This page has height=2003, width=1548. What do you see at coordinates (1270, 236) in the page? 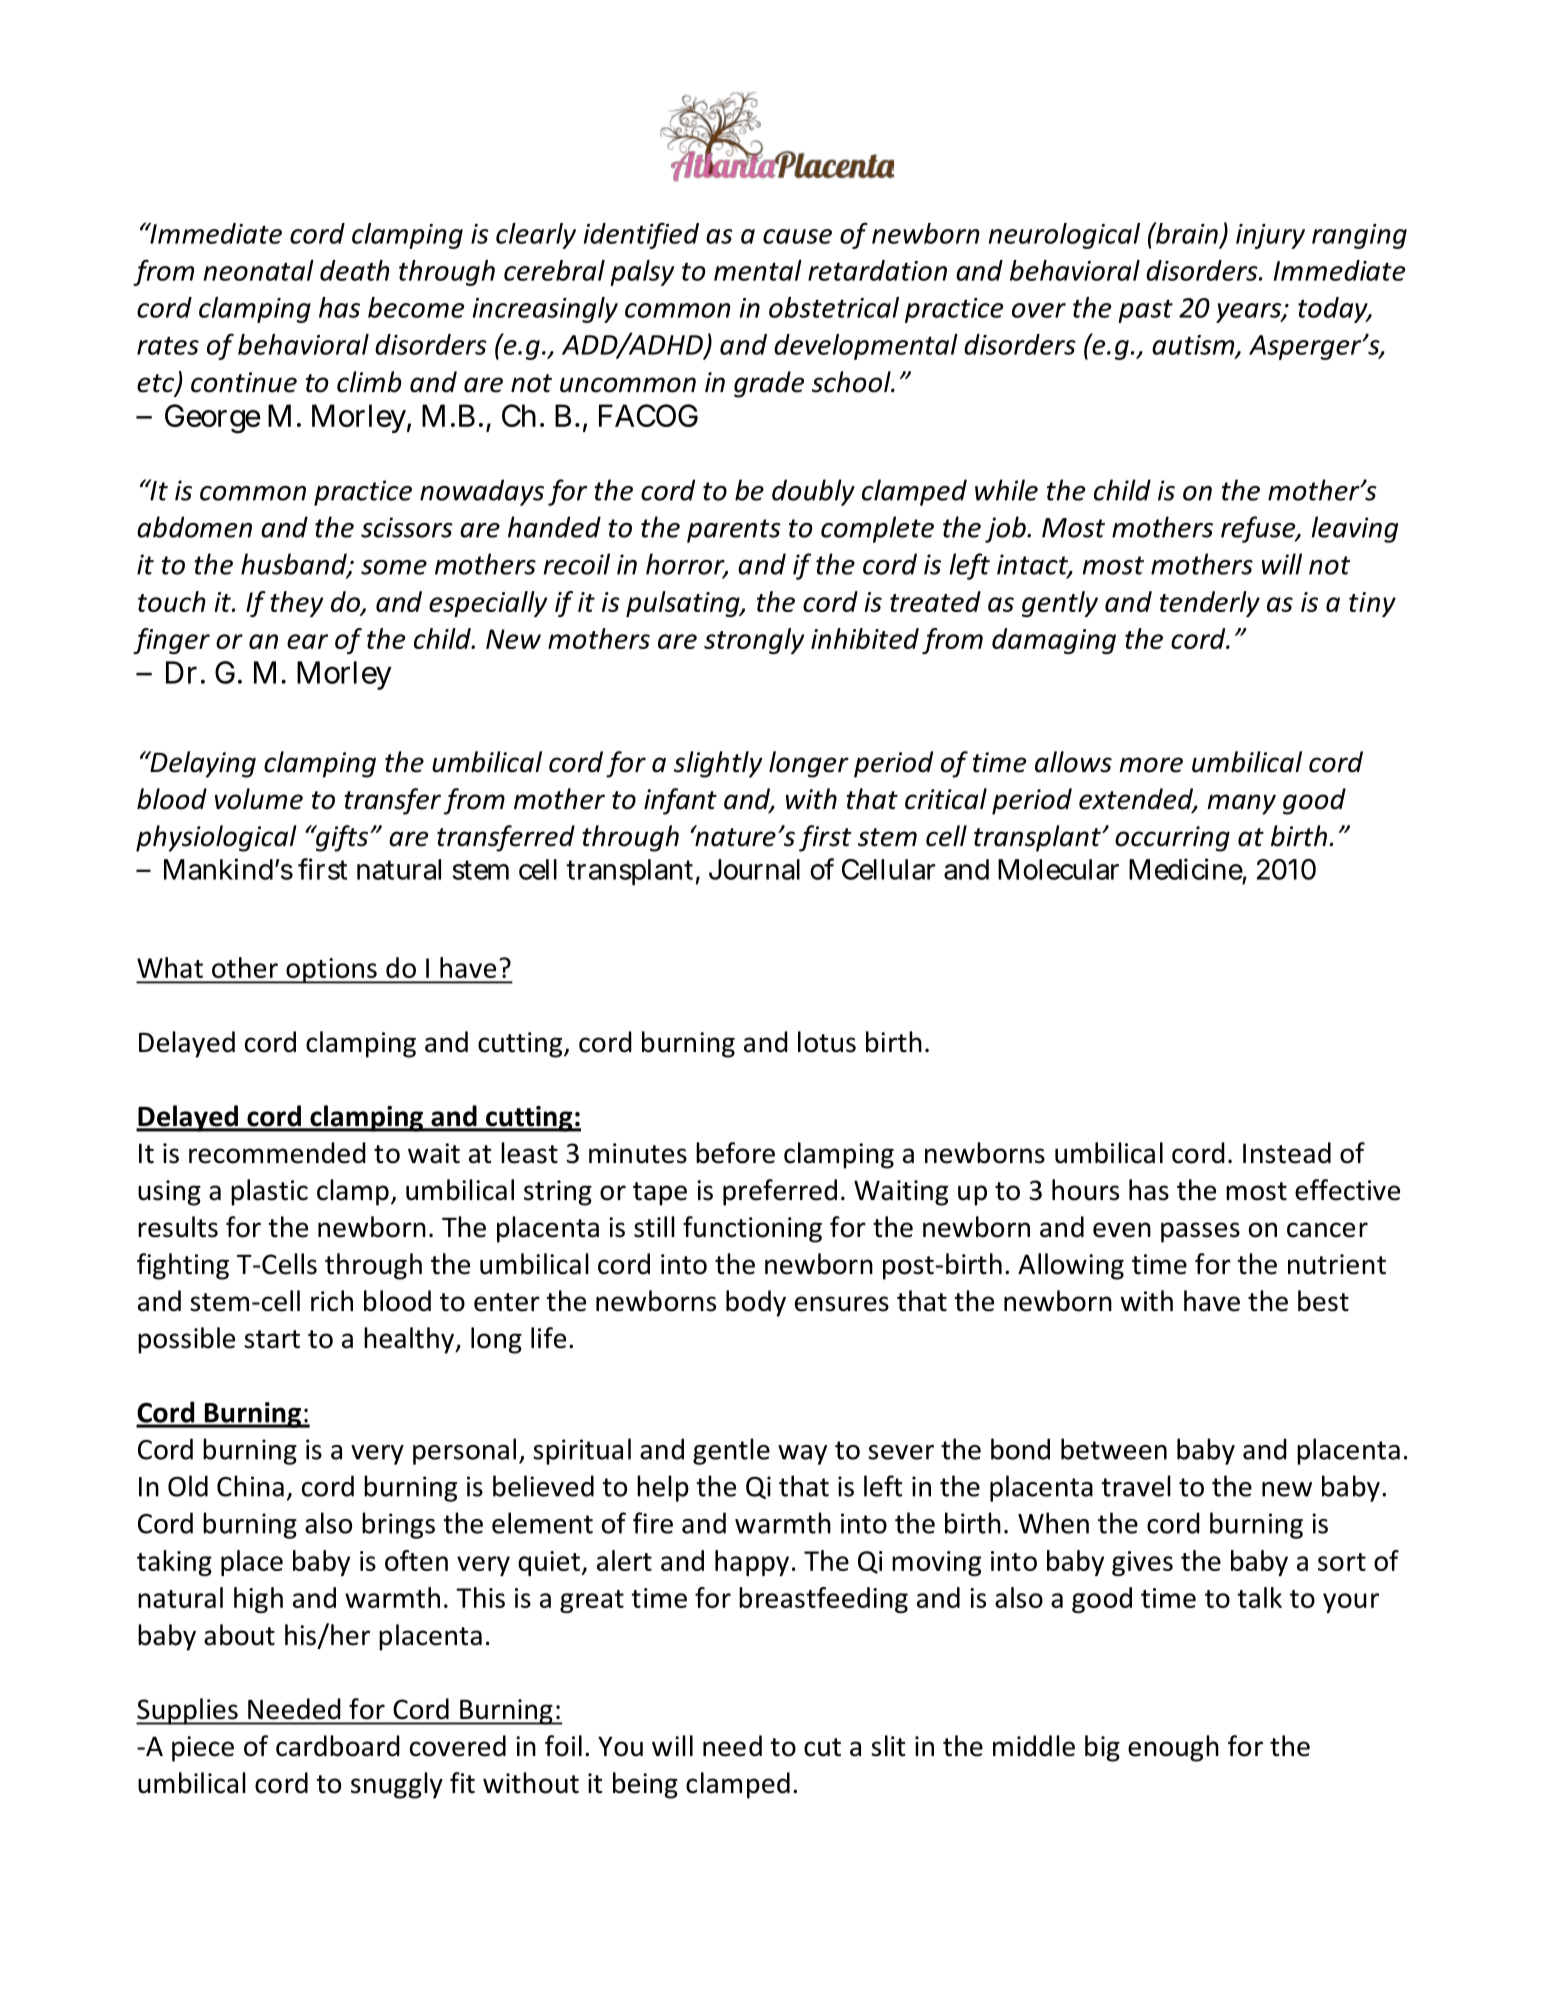
I see `injury` at bounding box center [1270, 236].
